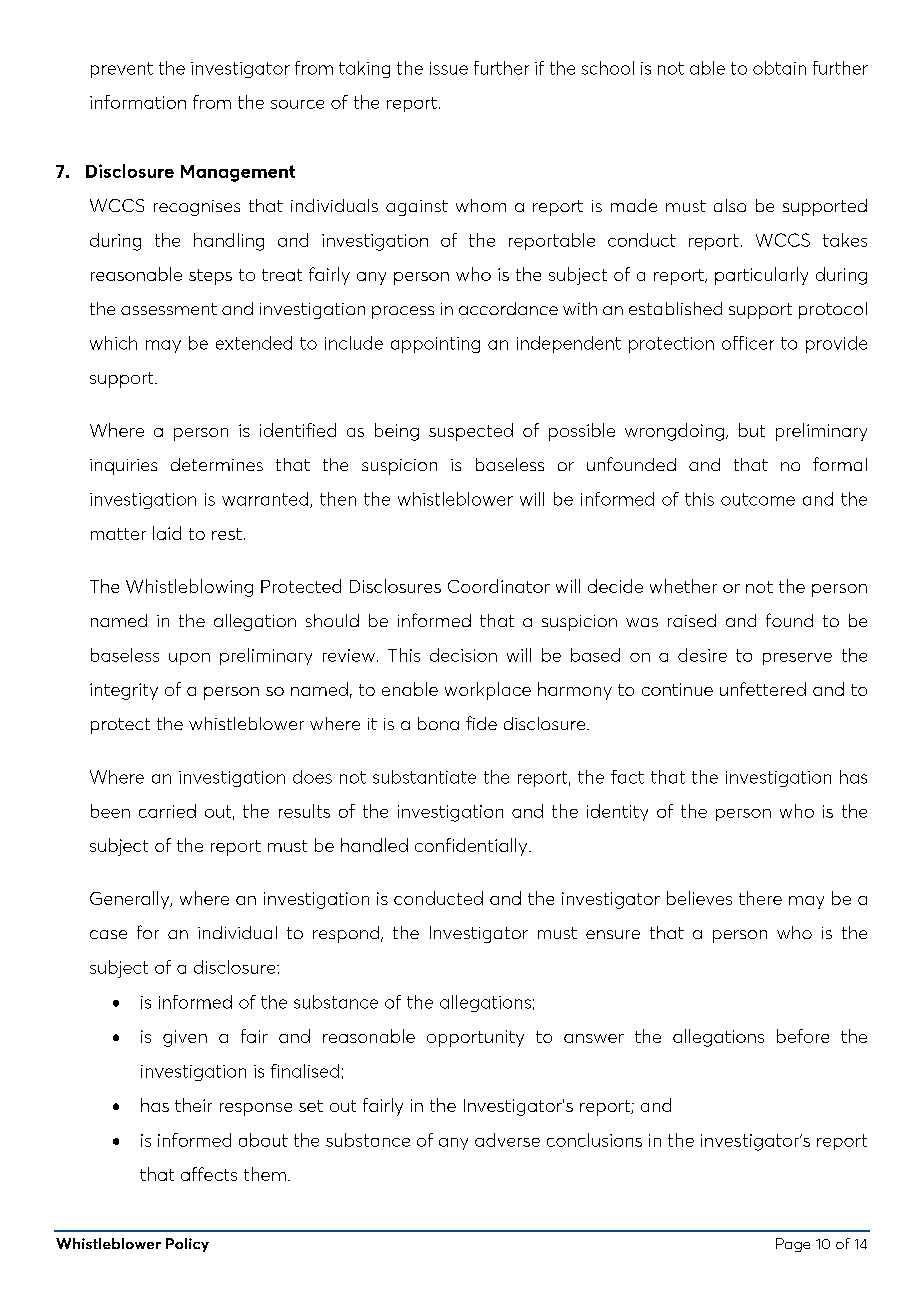  What do you see at coordinates (760, 898) in the page?
I see `there` at bounding box center [760, 898].
